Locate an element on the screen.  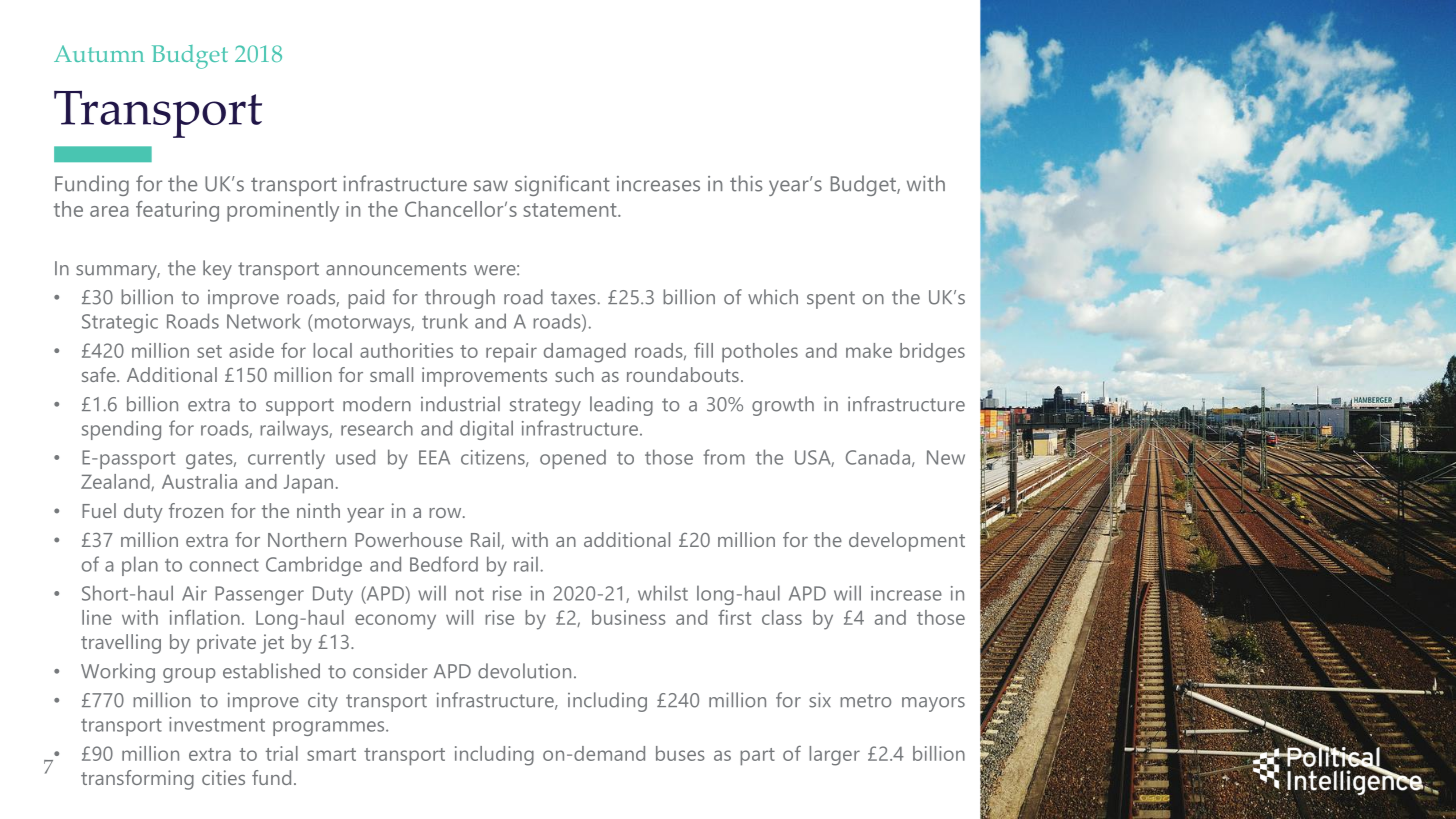
cities is located at coordinates (223, 777).
